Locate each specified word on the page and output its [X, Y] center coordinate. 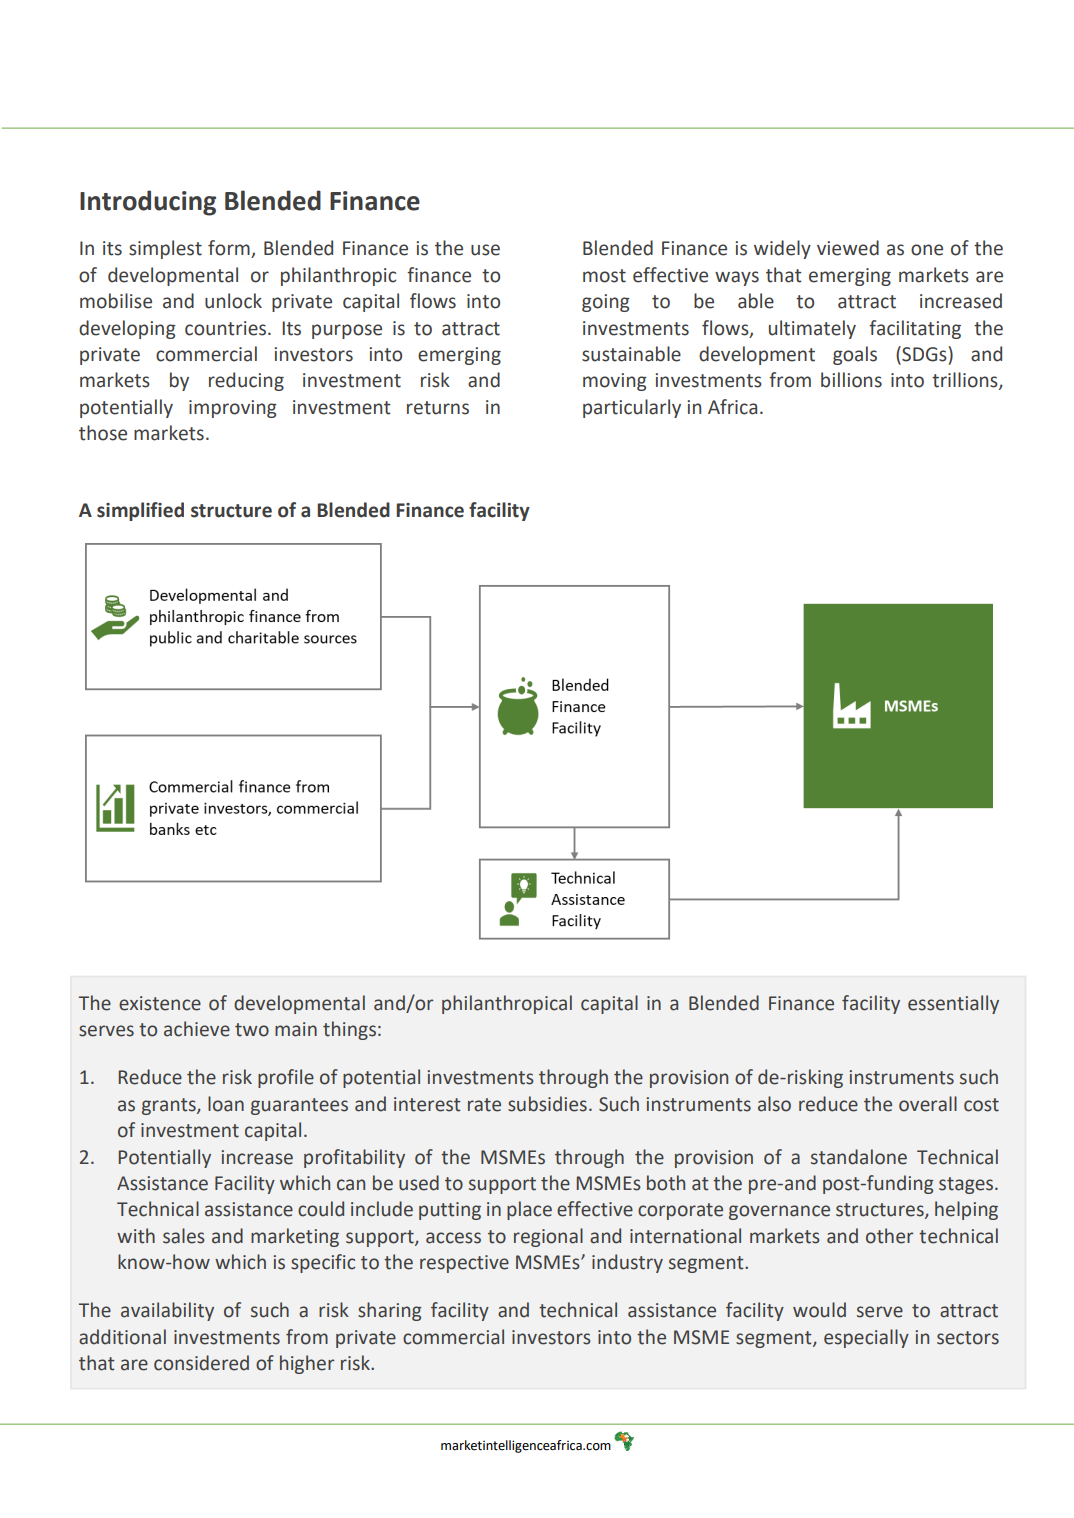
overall [928, 1104]
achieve [197, 1029]
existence [160, 1003]
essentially [953, 1004]
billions [851, 380]
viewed [848, 248]
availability [167, 1311]
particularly [632, 408]
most [604, 276]
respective [464, 1264]
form [230, 249]
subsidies [547, 1104]
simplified [140, 511]
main [296, 1029]
